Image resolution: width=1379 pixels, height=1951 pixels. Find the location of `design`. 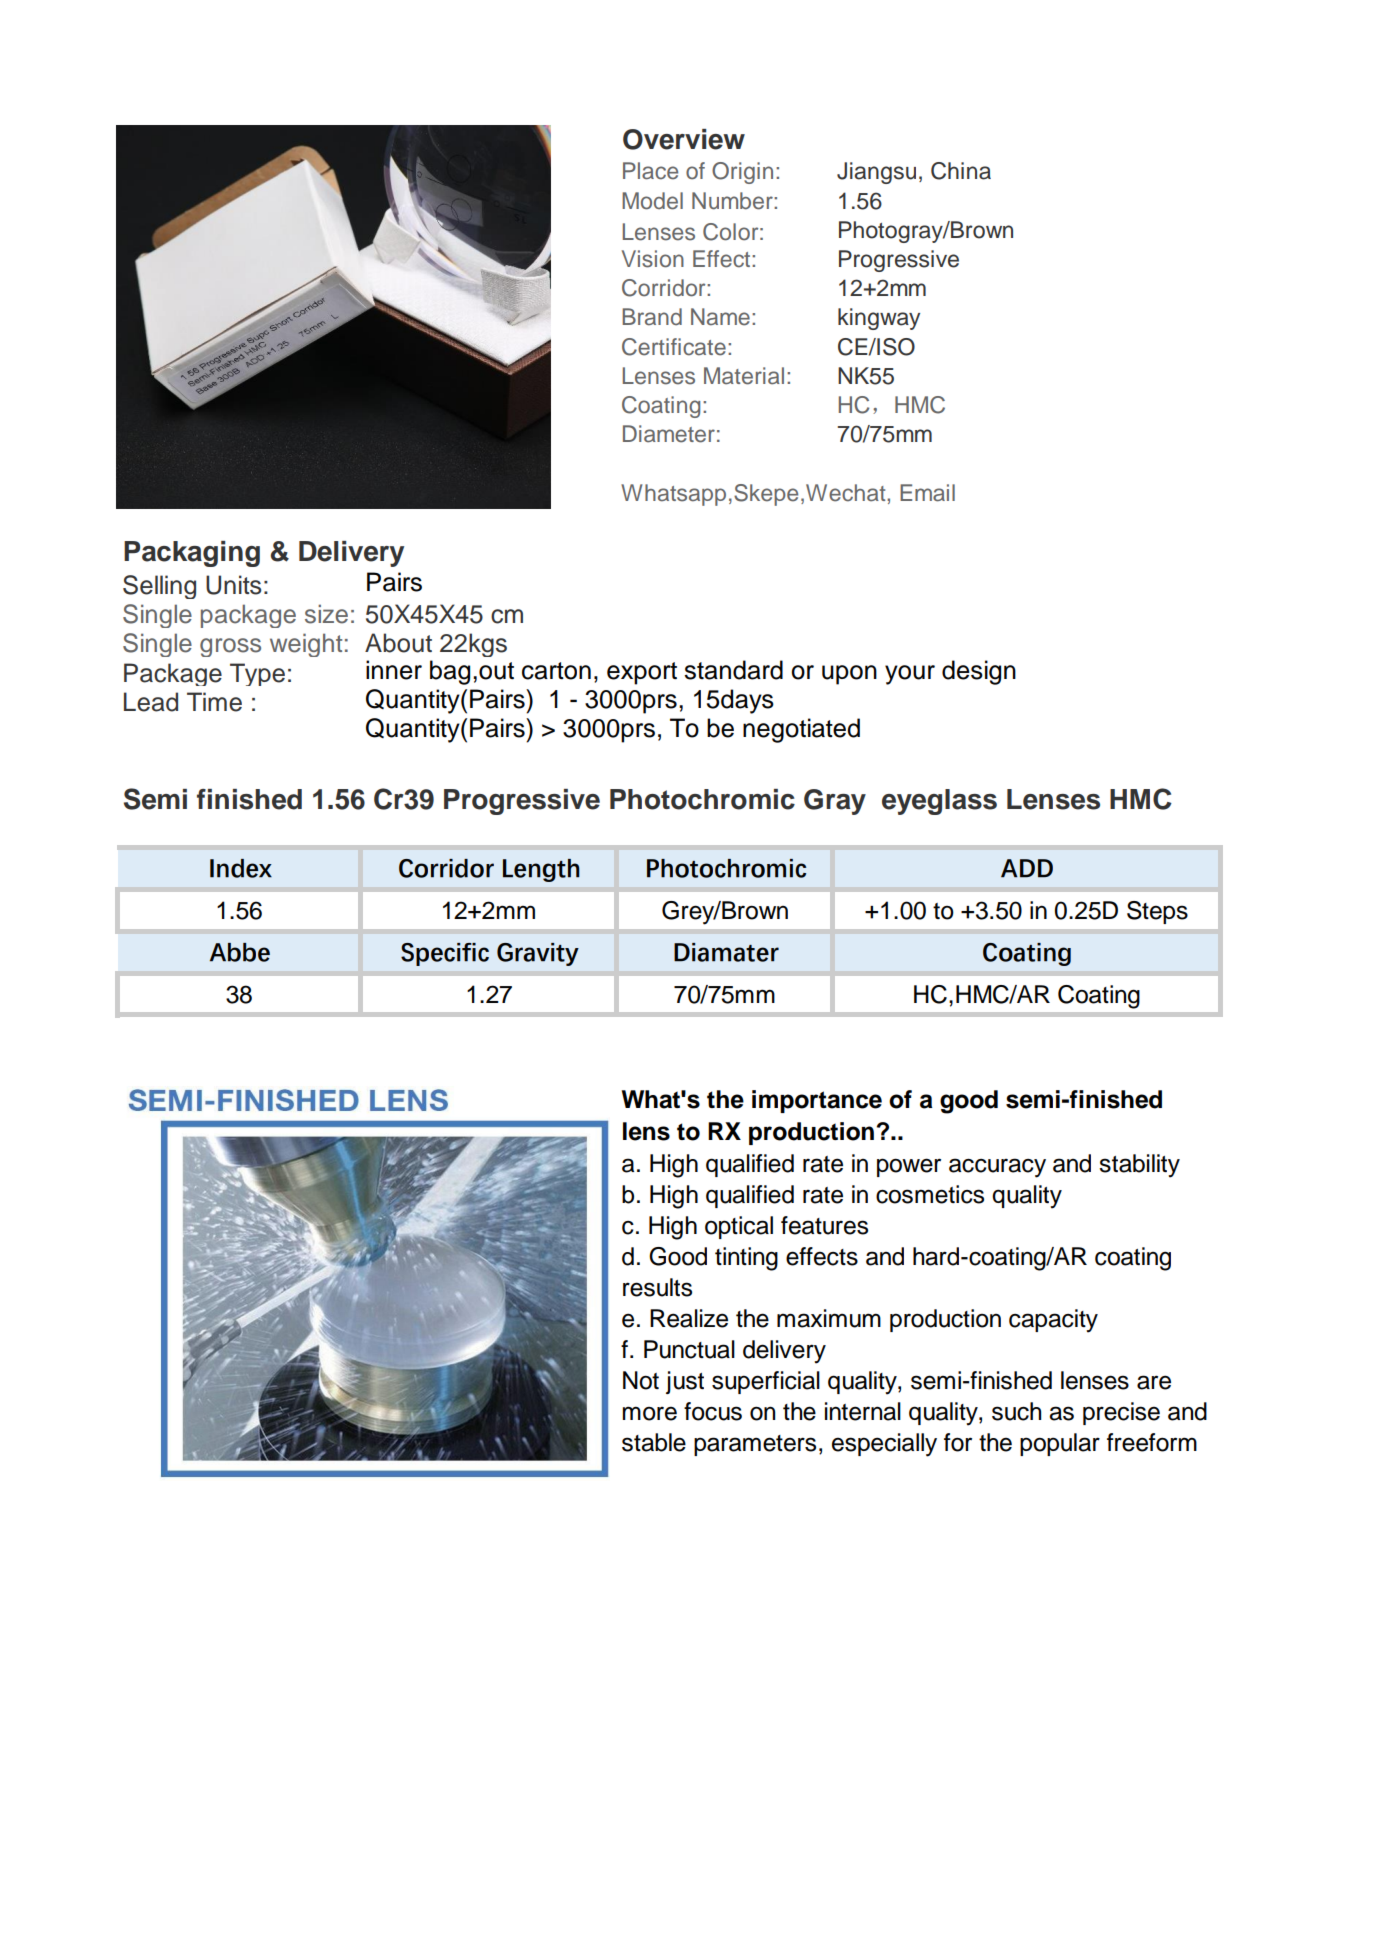

design is located at coordinates (979, 672).
